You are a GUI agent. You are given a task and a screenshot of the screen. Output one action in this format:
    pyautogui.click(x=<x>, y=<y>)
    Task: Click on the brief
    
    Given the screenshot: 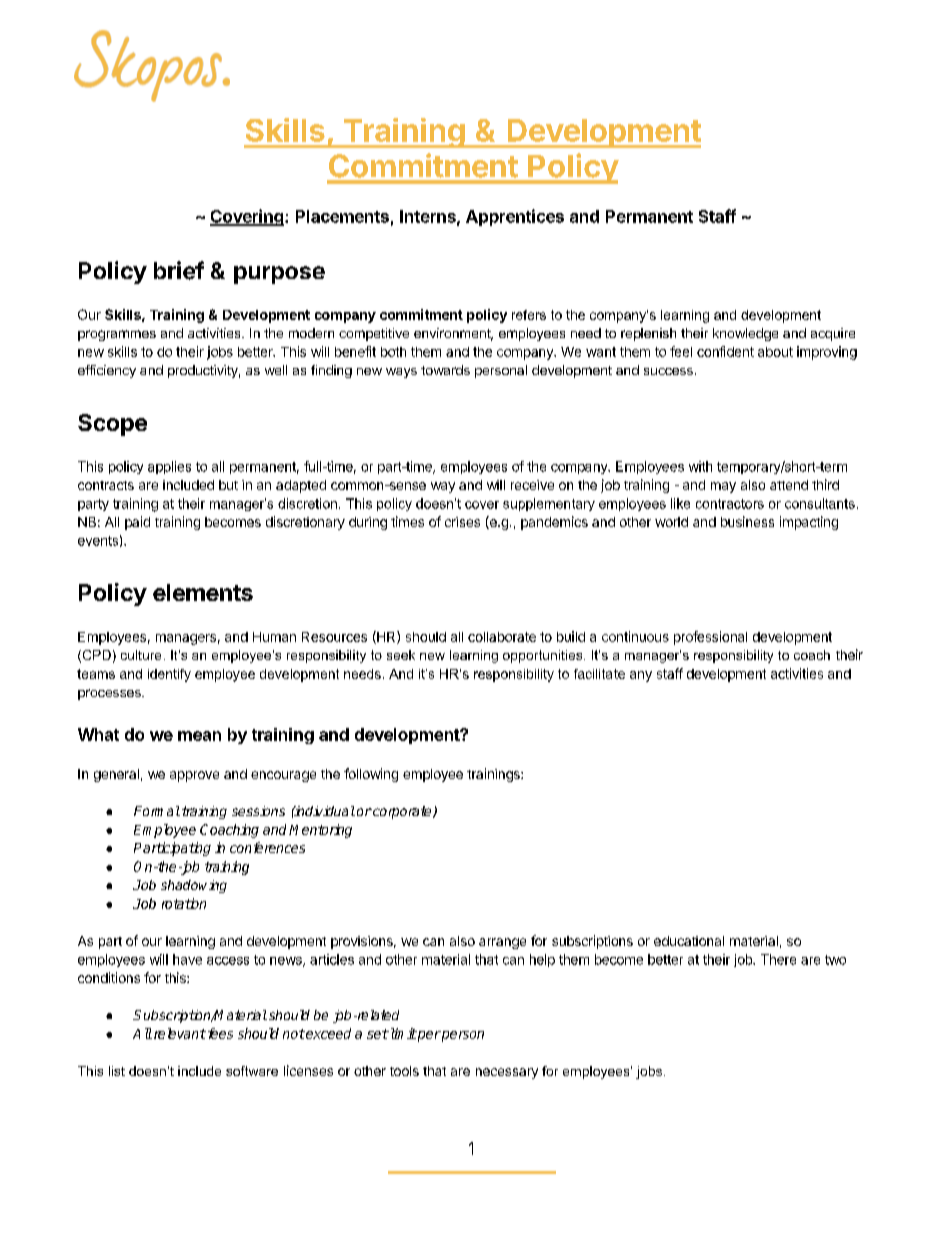 What is the action you would take?
    pyautogui.click(x=179, y=270)
